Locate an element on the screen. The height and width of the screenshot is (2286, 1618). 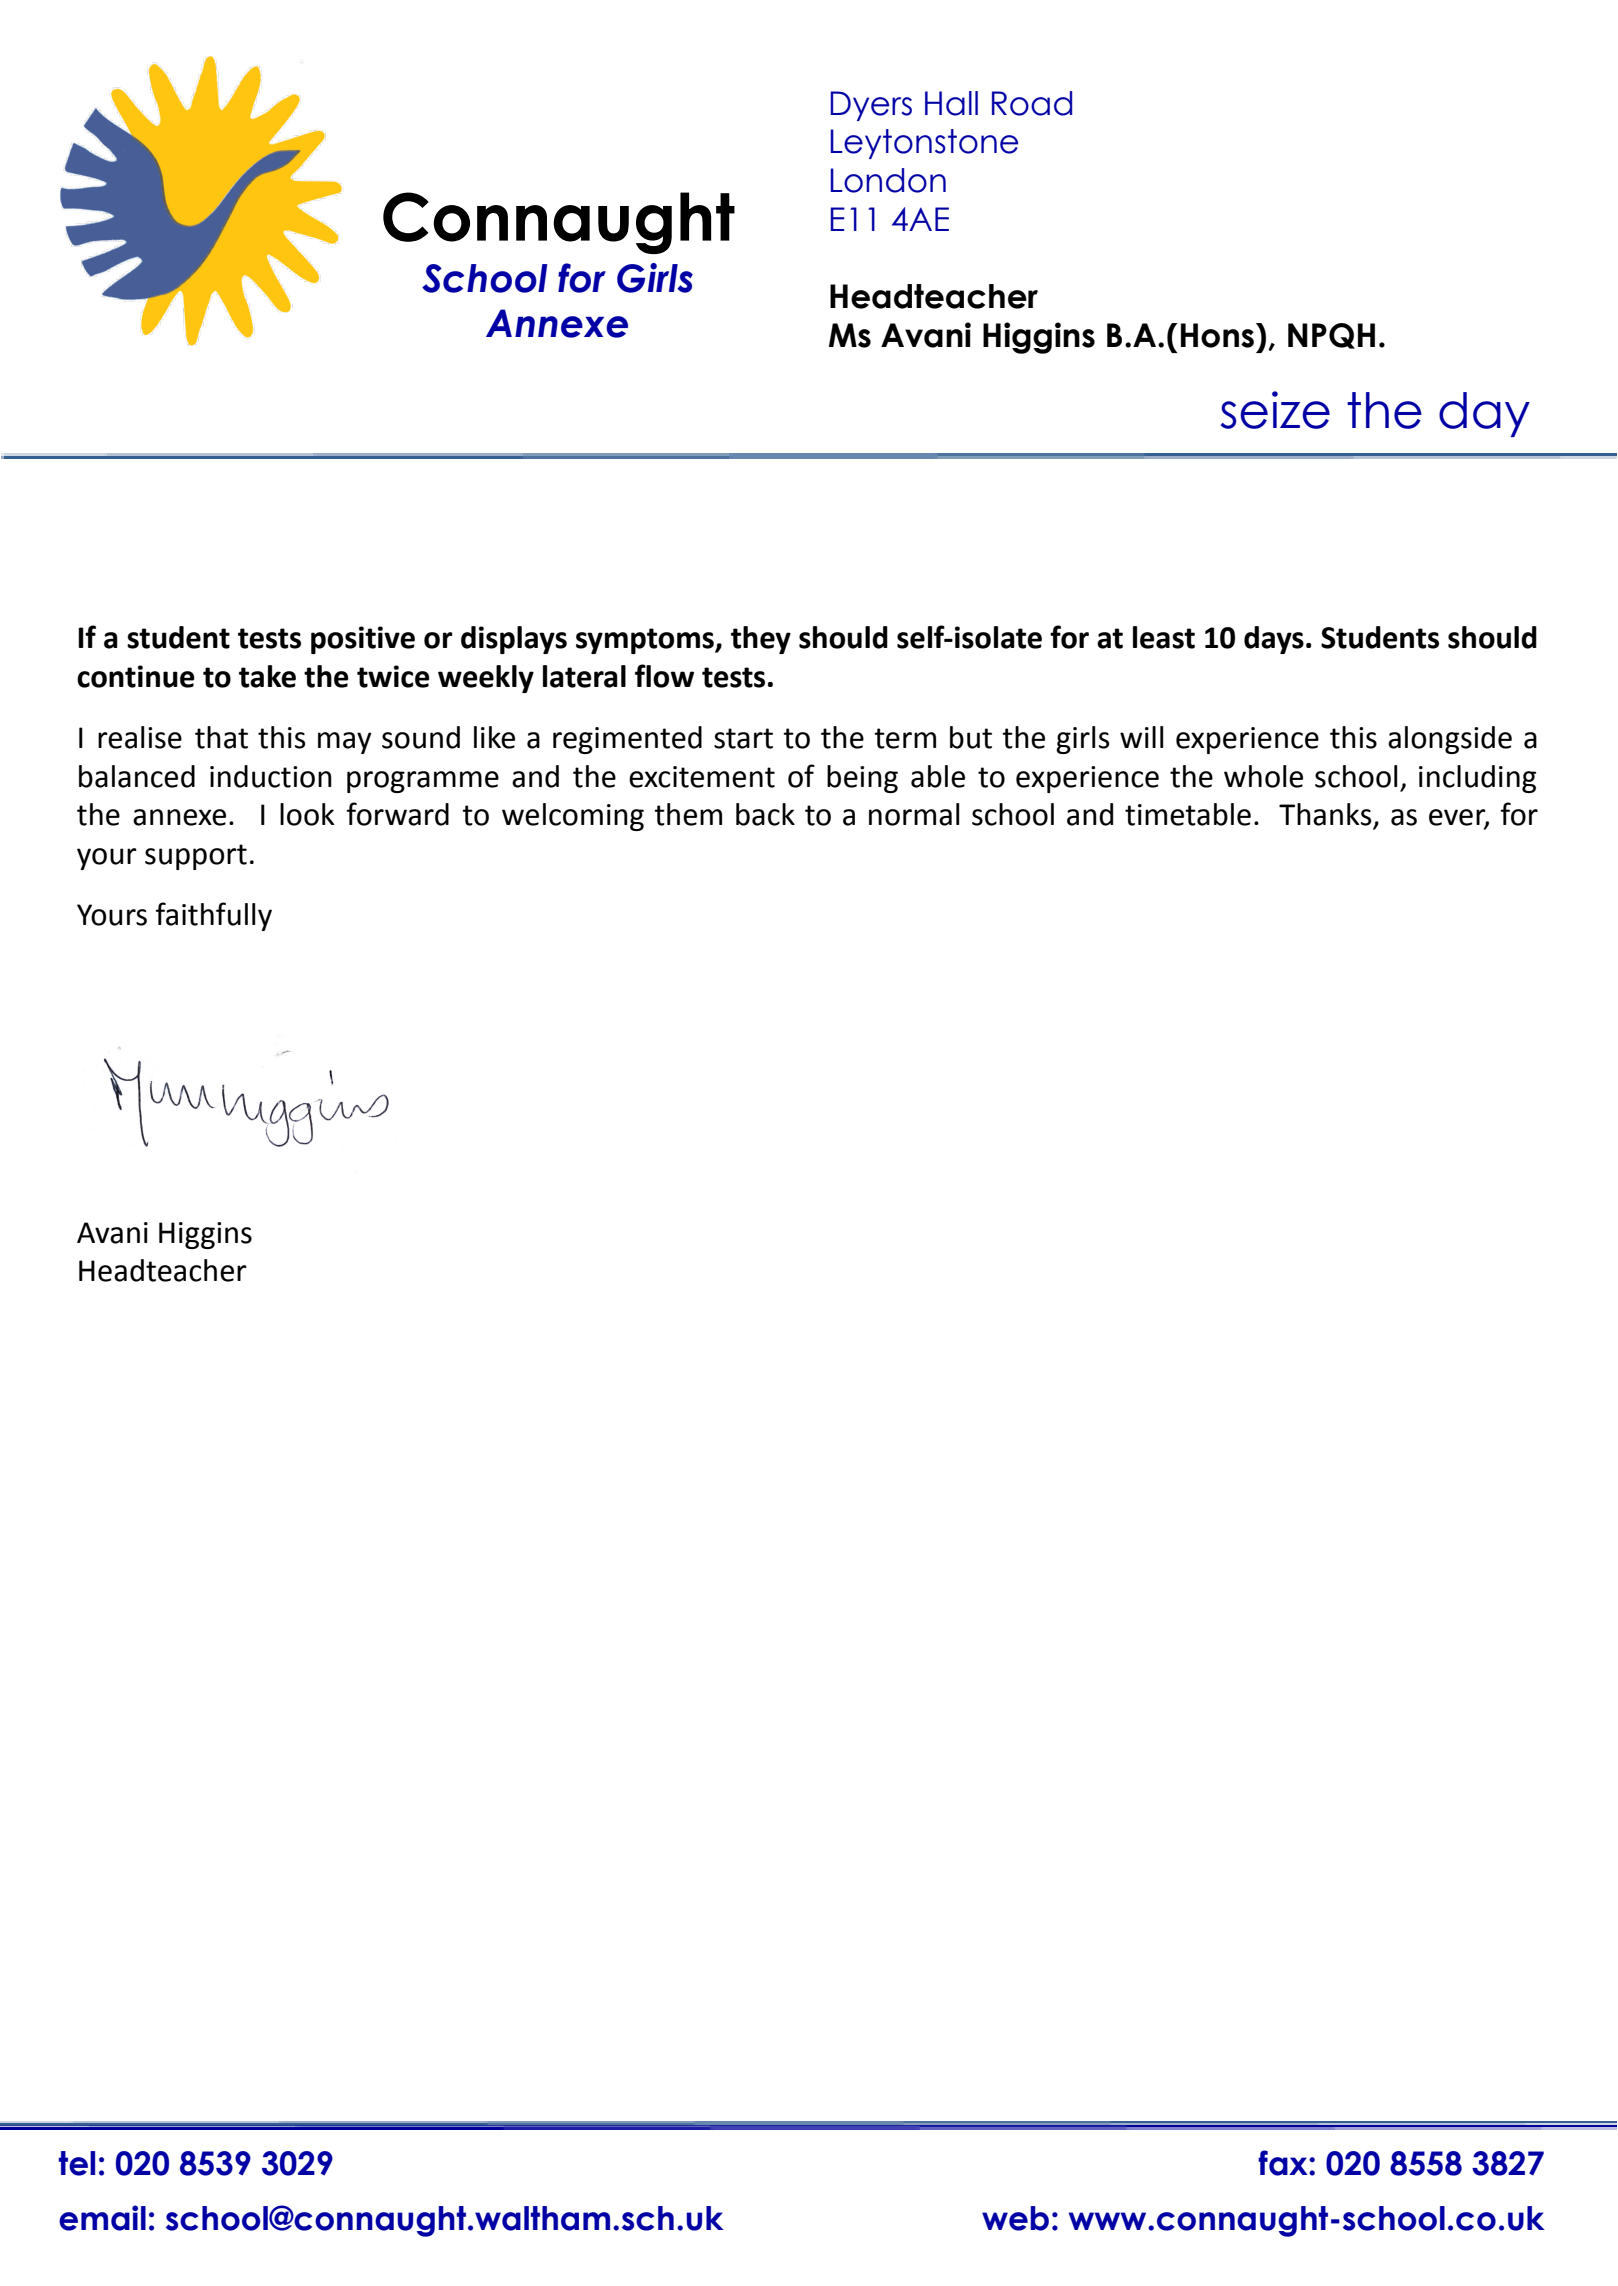
days is located at coordinates (1274, 640).
